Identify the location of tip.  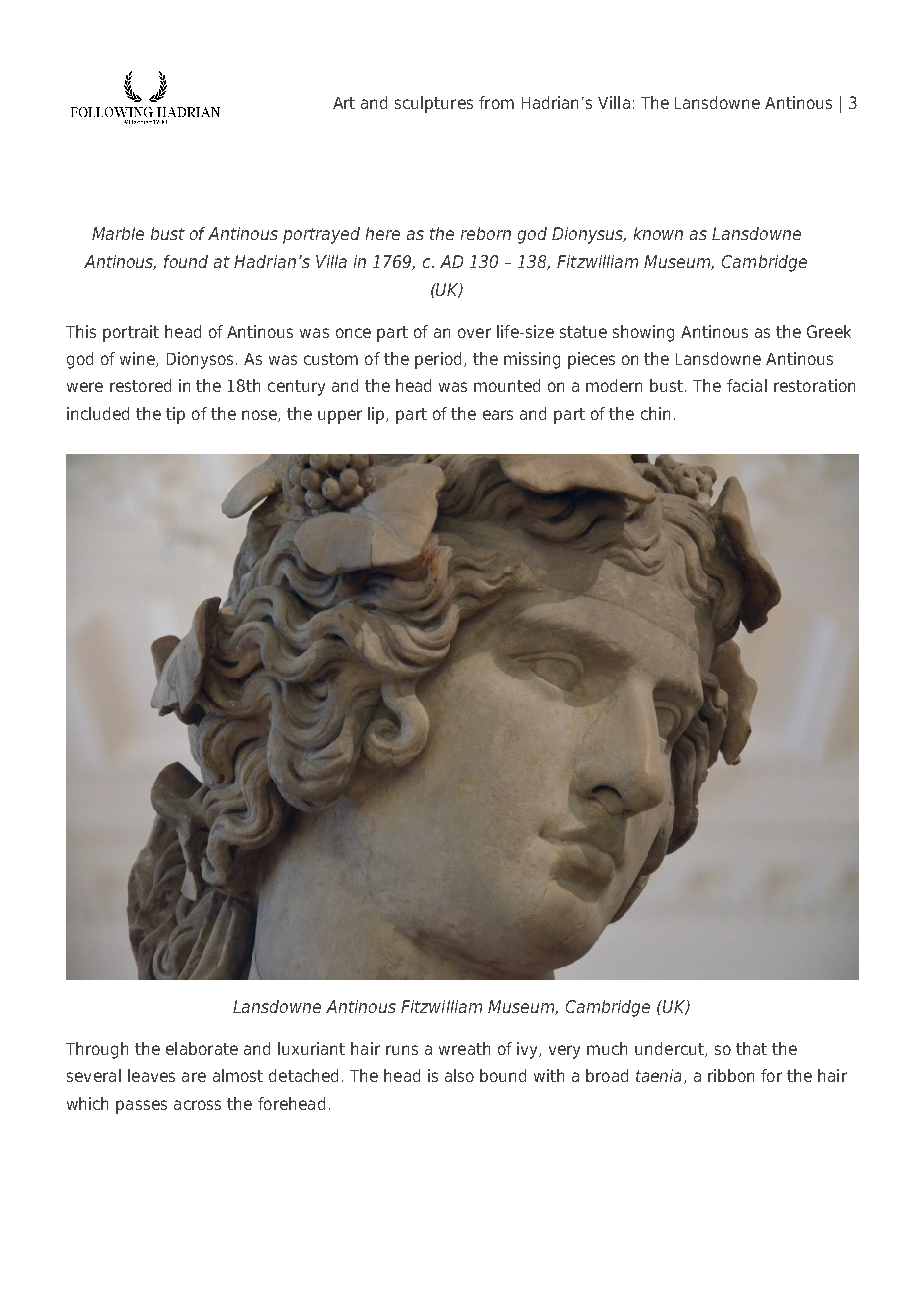
(175, 415).
